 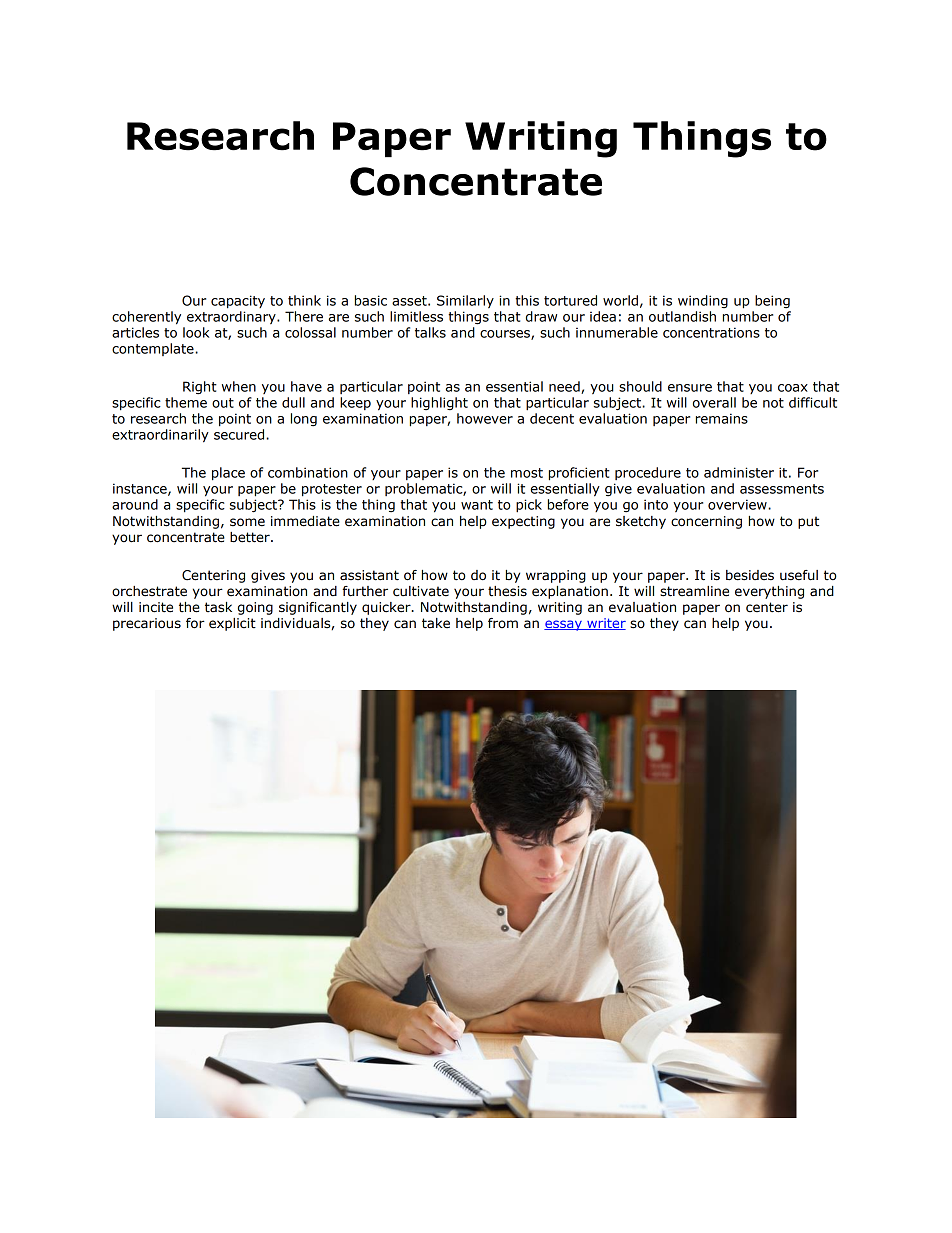 What do you see at coordinates (228, 474) in the screenshot?
I see `place` at bounding box center [228, 474].
